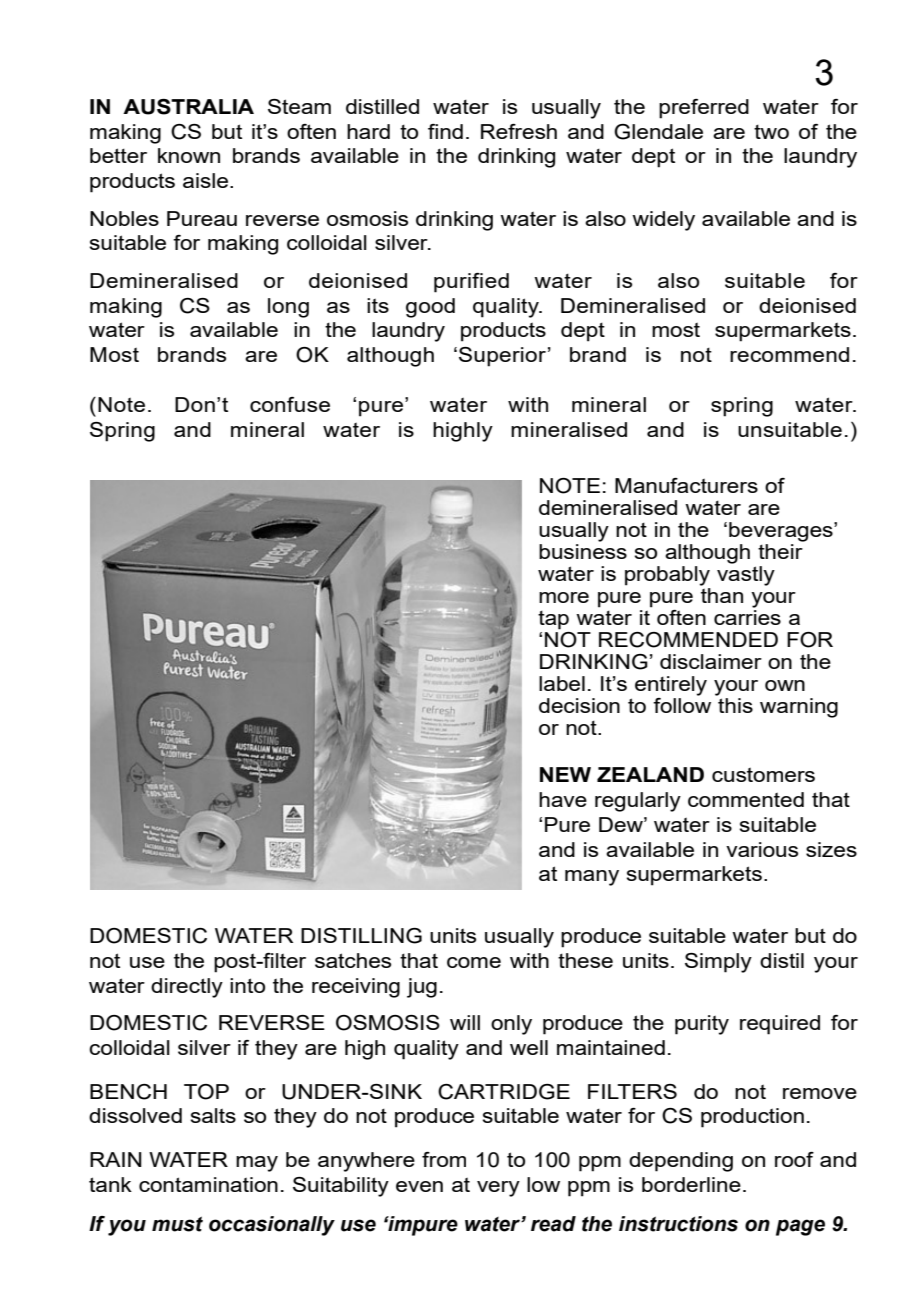  Describe the element at coordinates (691, 1184) in the screenshot. I see `borderline` at that location.
